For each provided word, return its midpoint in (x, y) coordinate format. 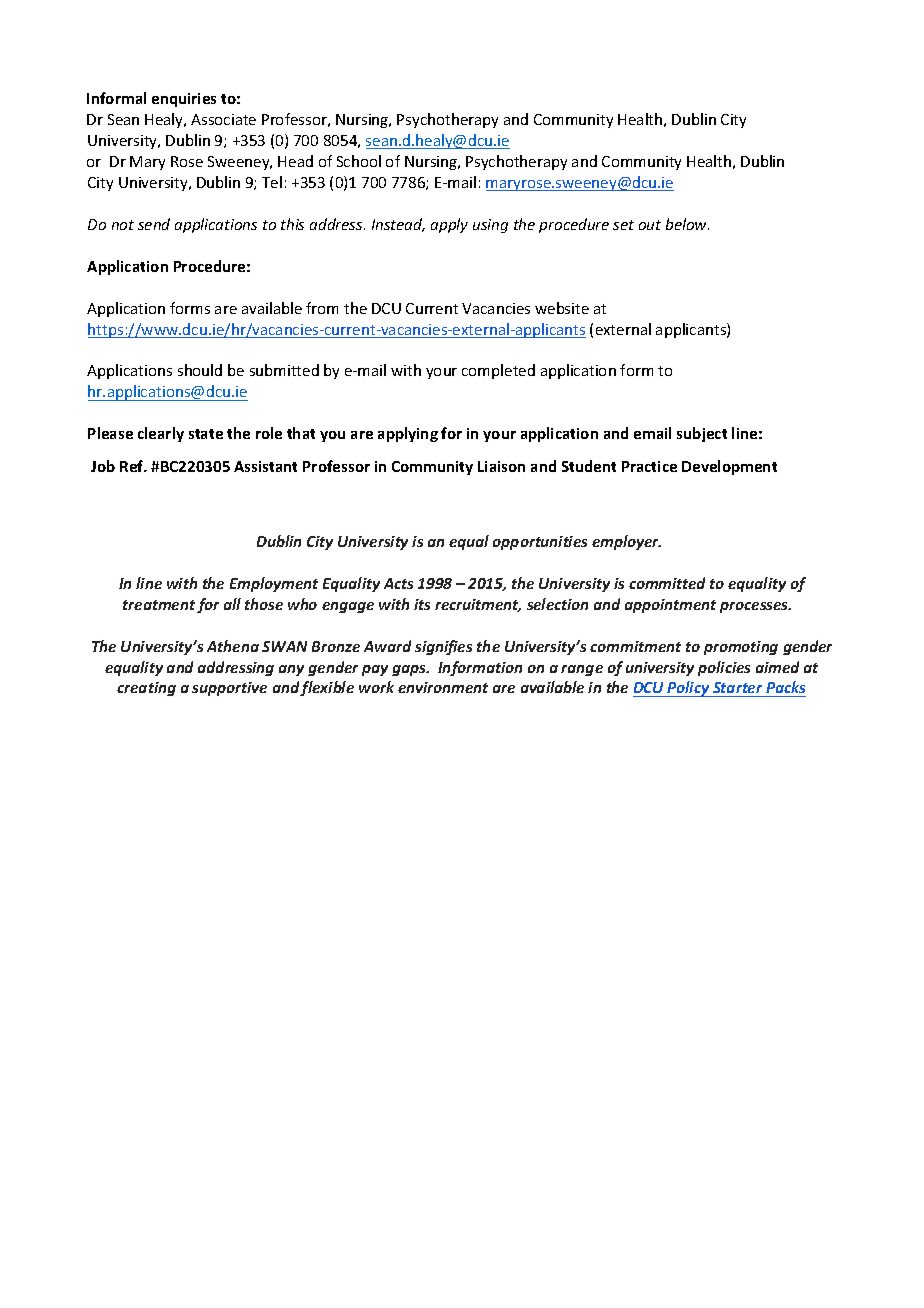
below (687, 224)
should (200, 370)
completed (498, 371)
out (650, 225)
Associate (223, 119)
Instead (398, 225)
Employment (274, 584)
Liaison (501, 466)
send (154, 224)
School (359, 161)
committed (667, 583)
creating (146, 689)
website (562, 308)
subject (702, 434)
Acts (398, 583)
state (206, 434)
